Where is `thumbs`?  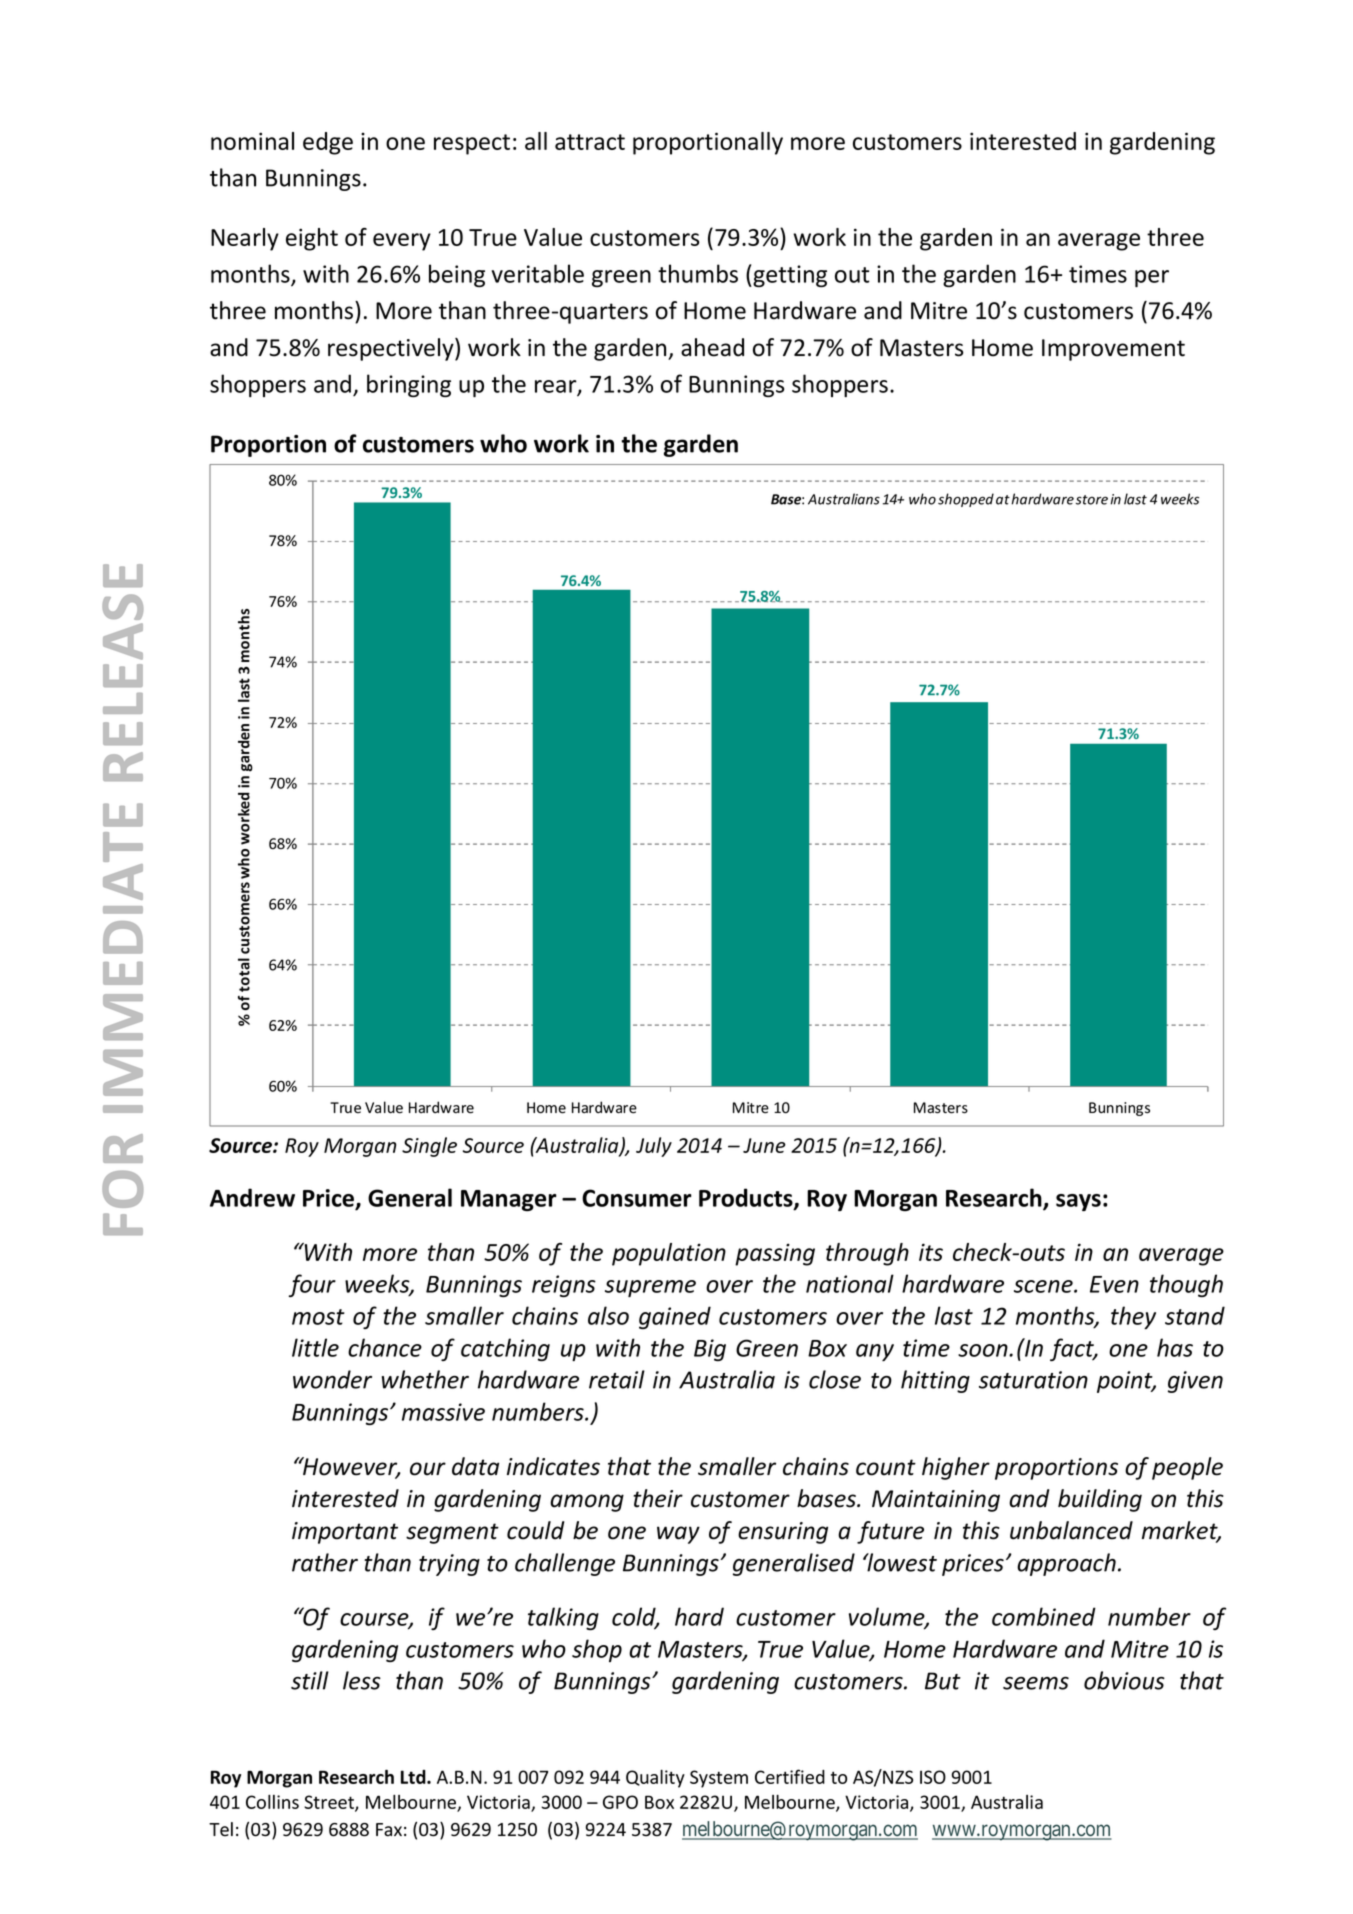
thumbs is located at coordinates (698, 273).
